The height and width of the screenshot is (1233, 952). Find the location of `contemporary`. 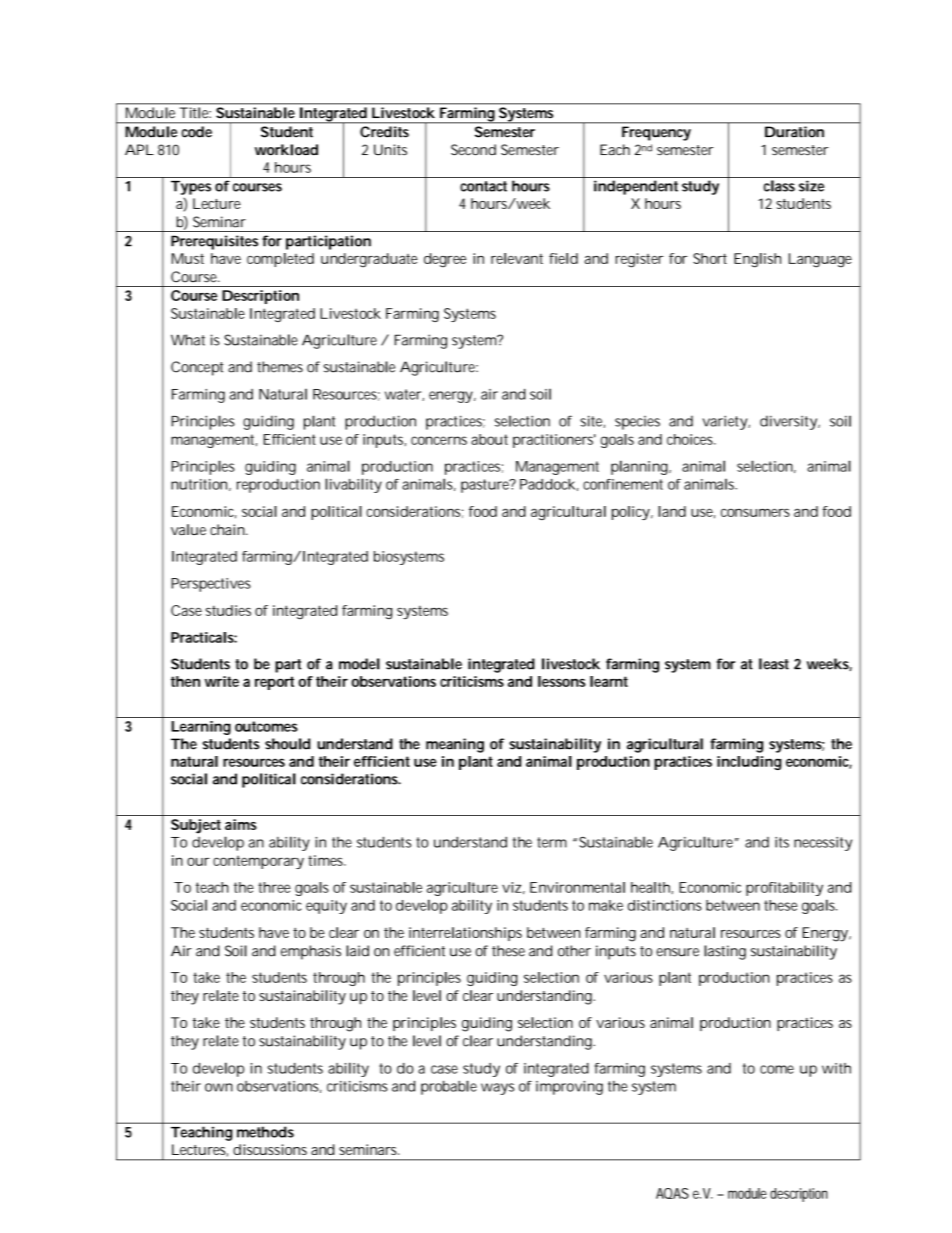

contemporary is located at coordinates (258, 862).
